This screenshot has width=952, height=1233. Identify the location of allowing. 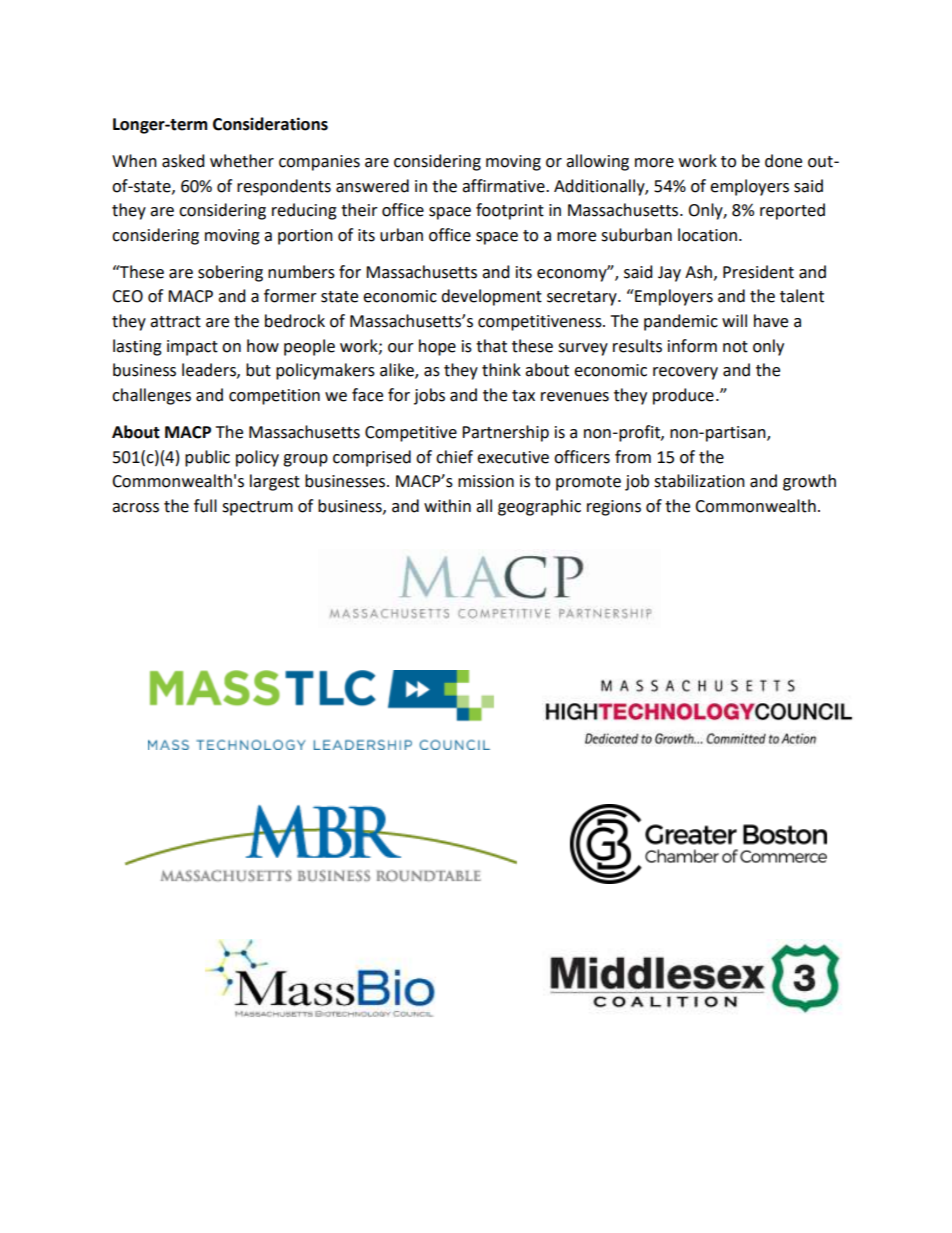
(597, 162).
